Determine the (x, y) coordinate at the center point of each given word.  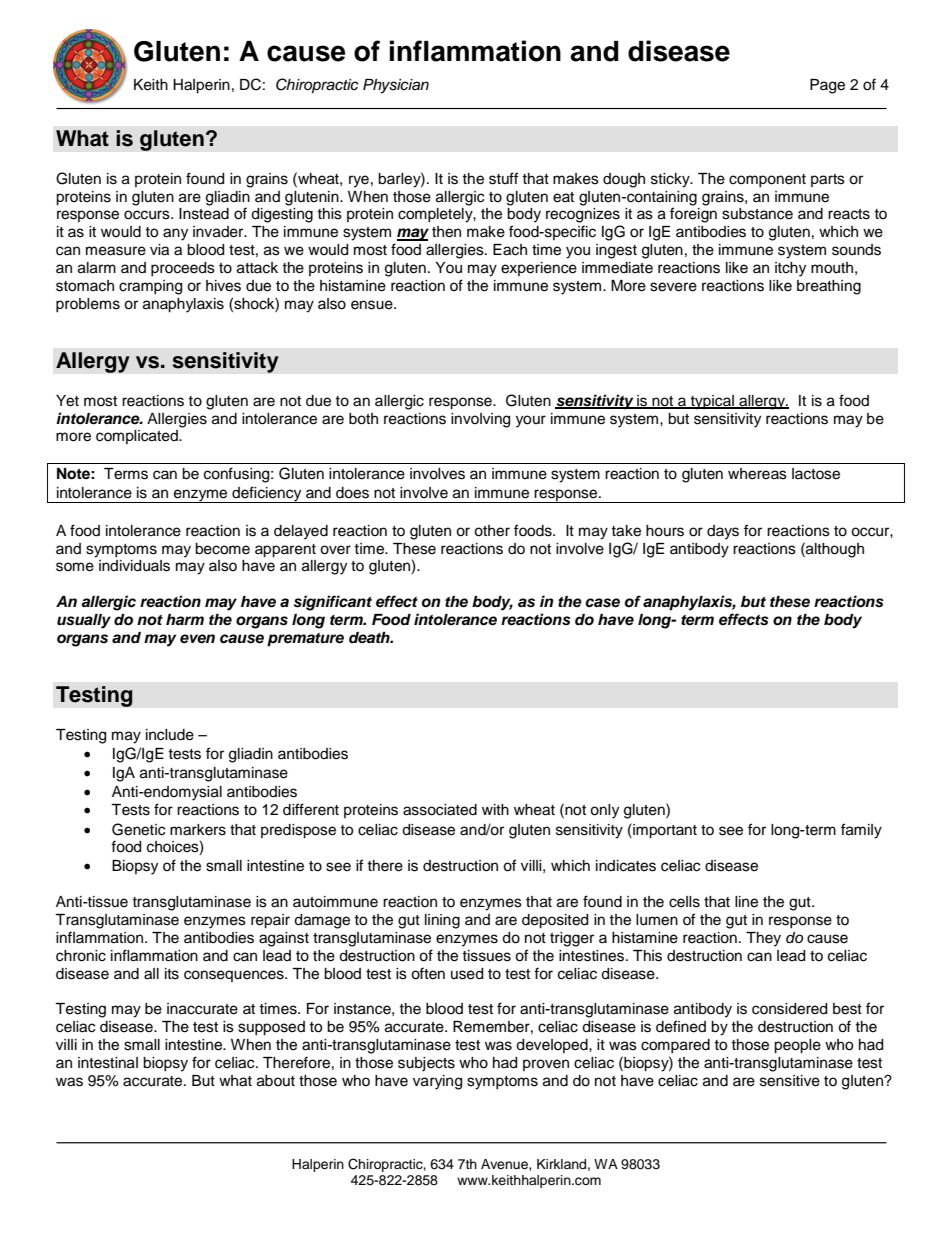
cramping (150, 287)
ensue (373, 305)
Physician (396, 86)
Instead (204, 214)
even (197, 639)
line (746, 902)
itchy (790, 269)
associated (440, 810)
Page (827, 86)
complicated (138, 437)
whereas (757, 474)
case (602, 603)
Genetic (138, 829)
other (492, 531)
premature (305, 640)
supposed (271, 1028)
